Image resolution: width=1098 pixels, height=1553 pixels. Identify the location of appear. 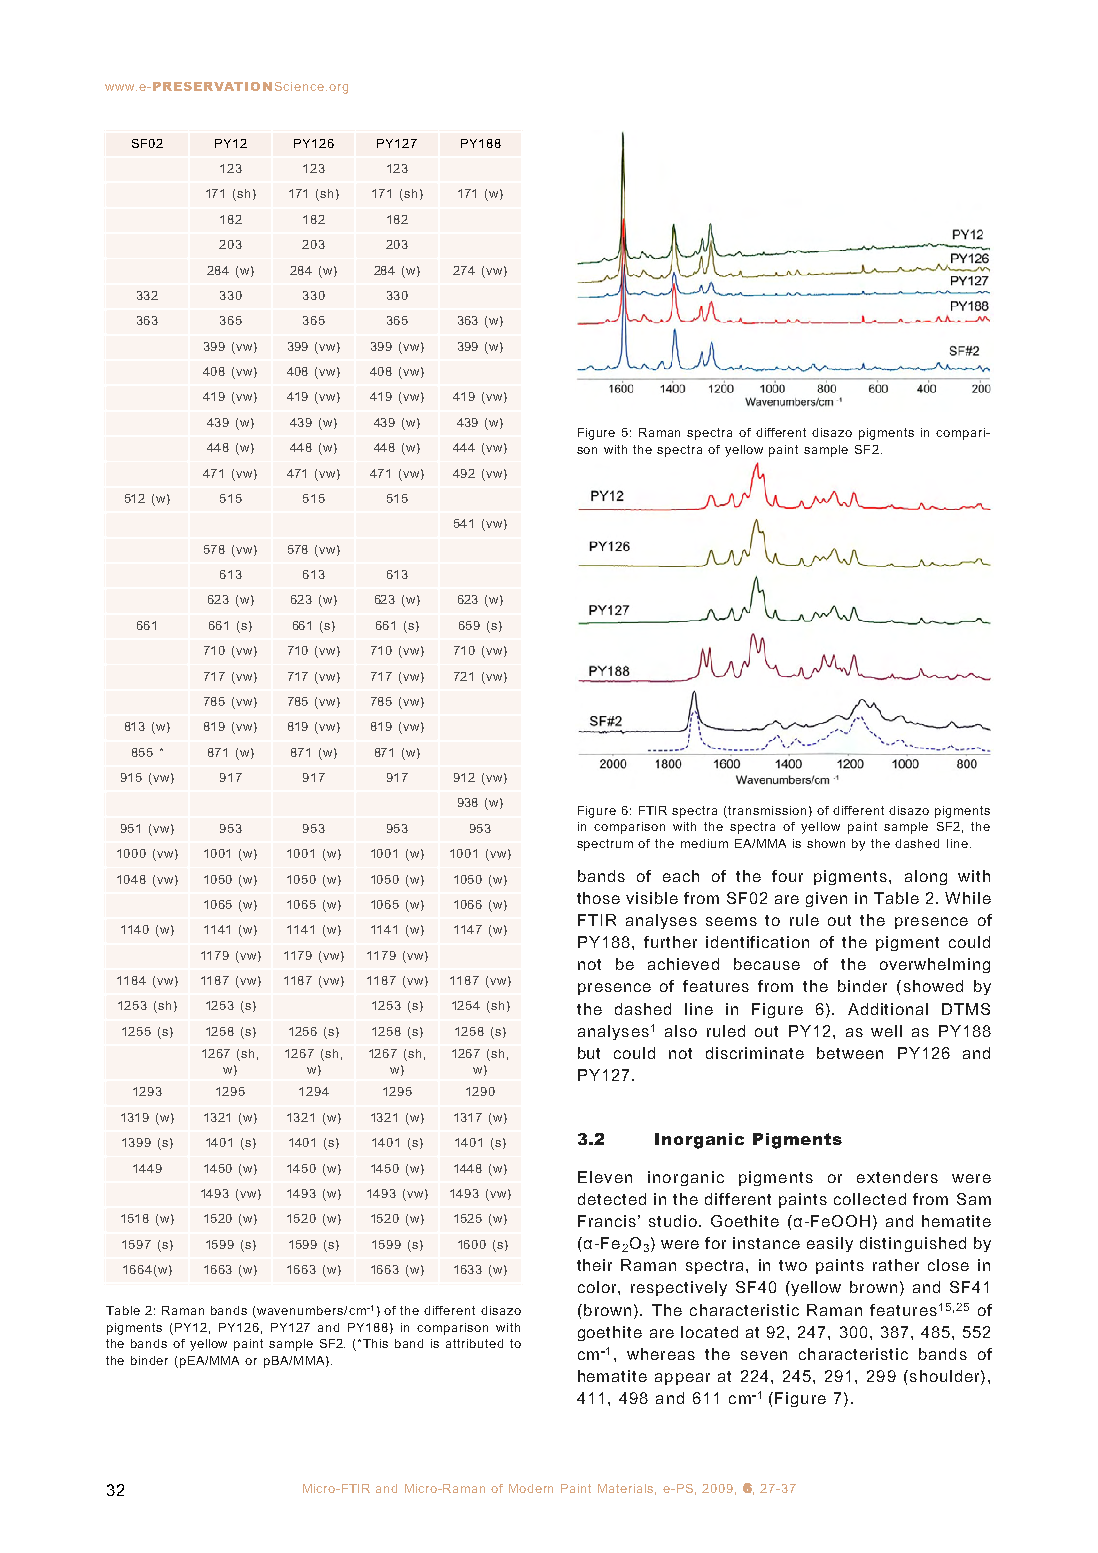
(682, 1379).
